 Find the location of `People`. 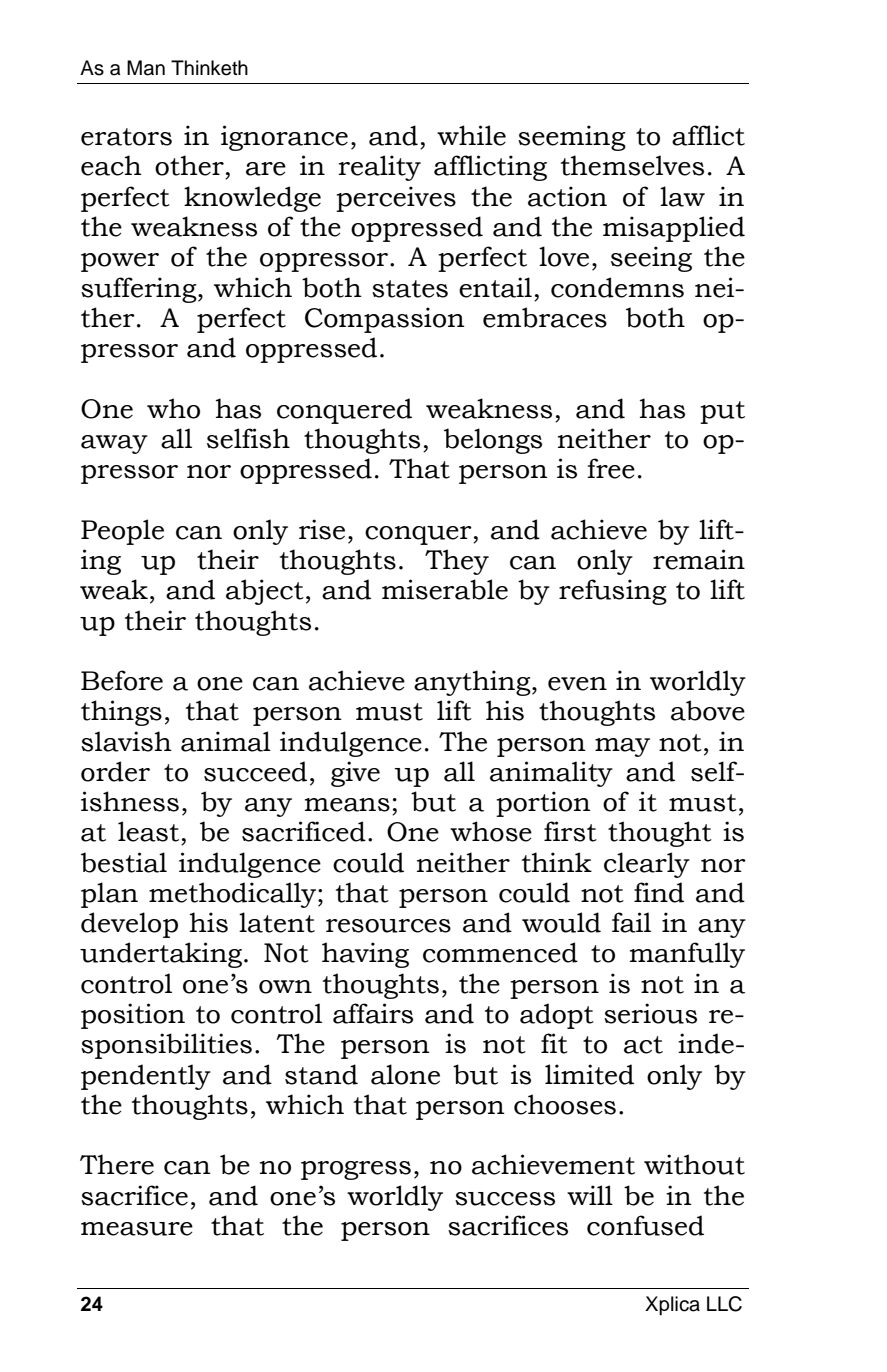

People is located at coordinates (122, 532).
